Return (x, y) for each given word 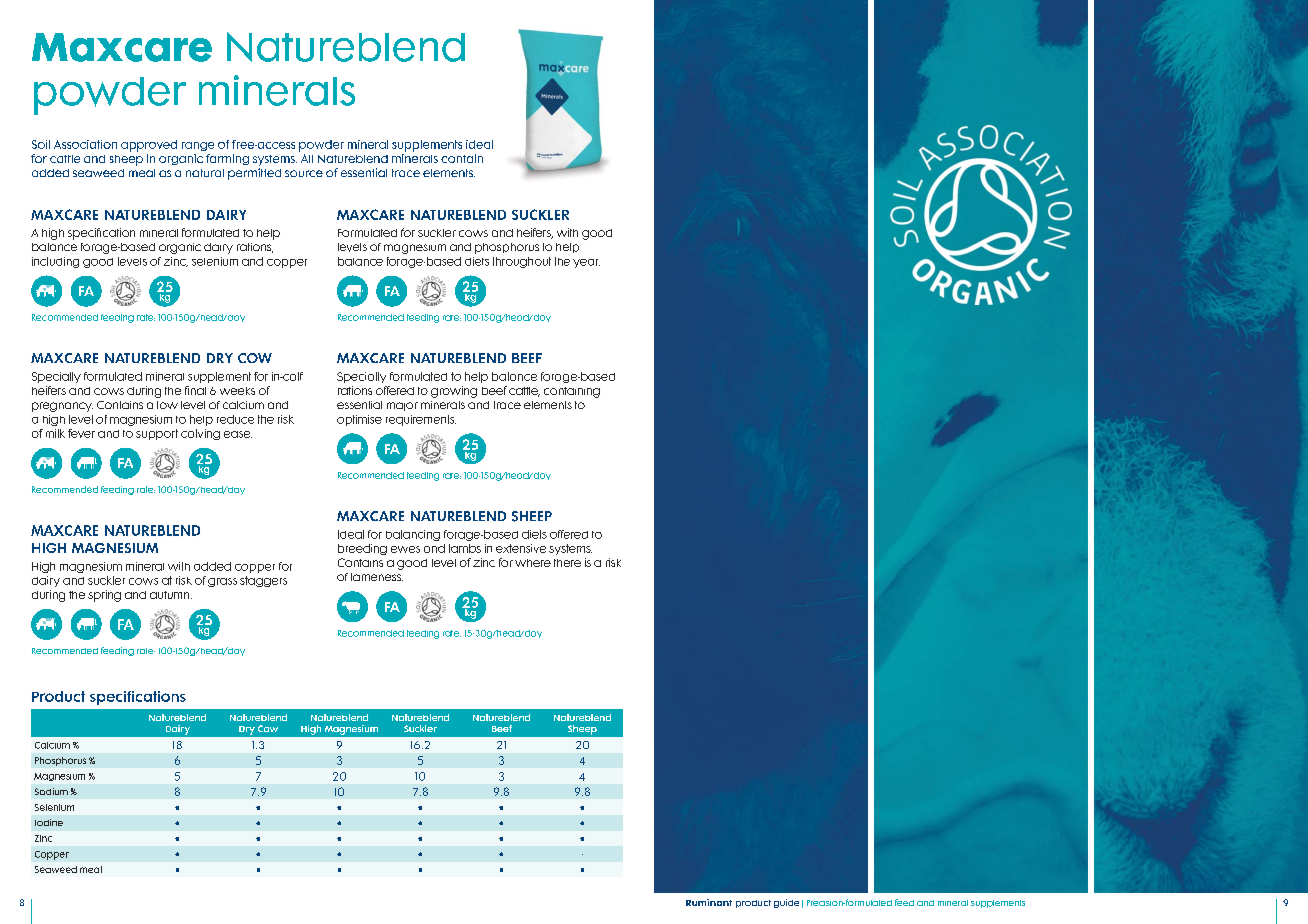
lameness (377, 577)
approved (149, 146)
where (533, 563)
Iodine (49, 822)
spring (104, 596)
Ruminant (709, 902)
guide (786, 903)
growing (454, 392)
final (195, 390)
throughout (522, 262)
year (586, 263)
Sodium (51, 791)
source (304, 173)
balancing (413, 535)
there (567, 563)
